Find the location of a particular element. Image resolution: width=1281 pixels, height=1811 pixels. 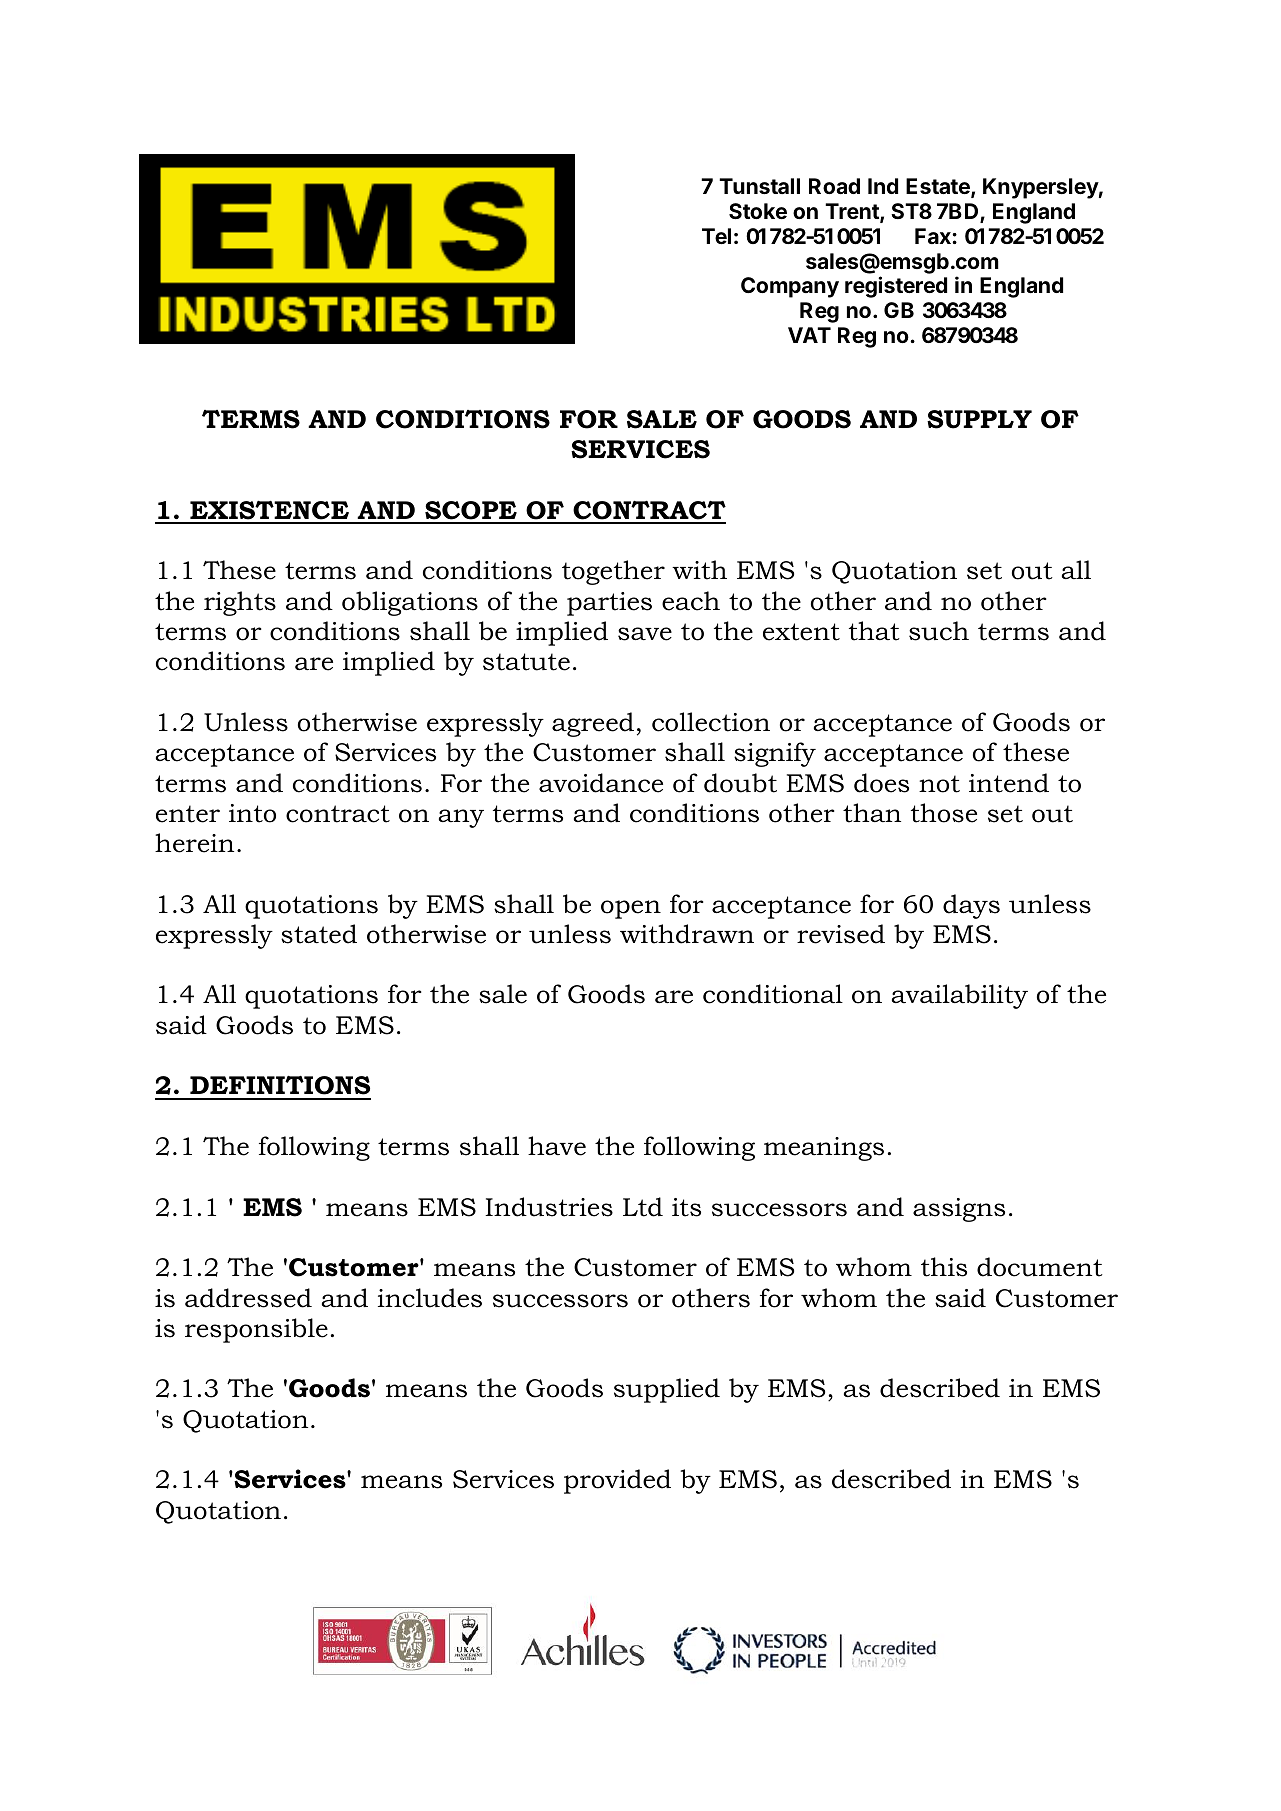

availability is located at coordinates (960, 996).
